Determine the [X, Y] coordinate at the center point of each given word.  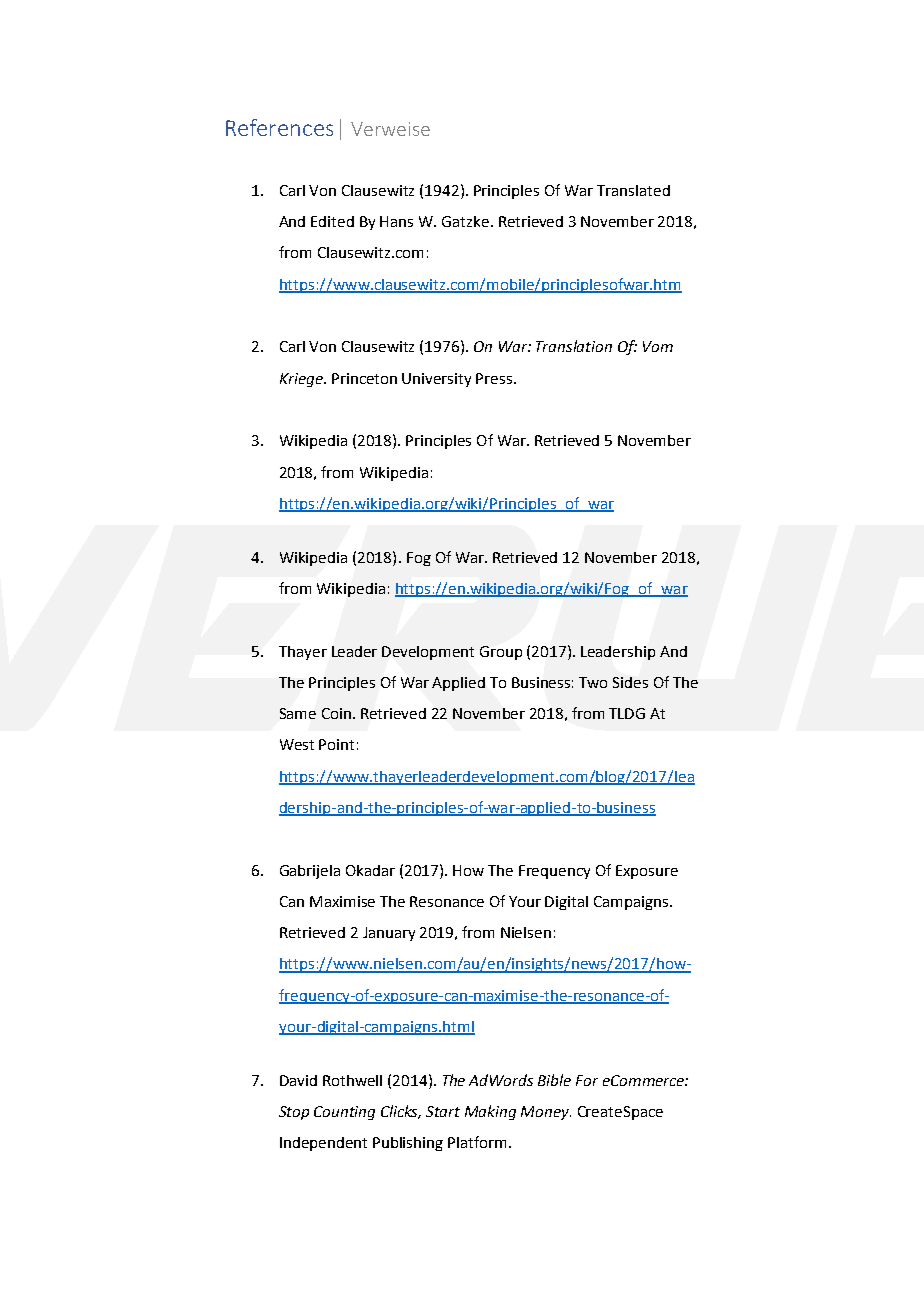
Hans [396, 221]
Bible [554, 1080]
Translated [633, 190]
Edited [332, 221]
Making [490, 1112]
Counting [344, 1113]
